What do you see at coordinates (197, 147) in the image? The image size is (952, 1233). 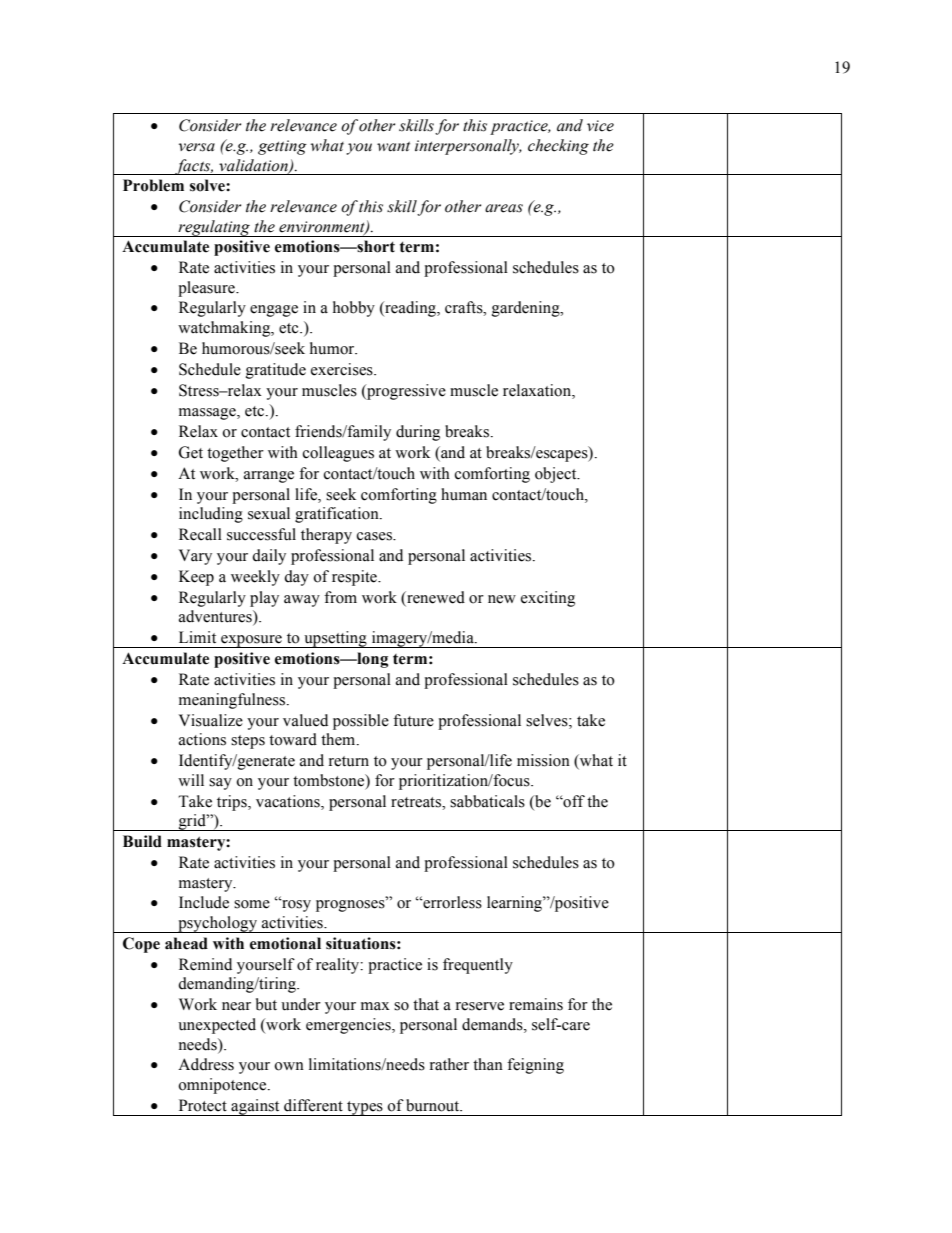 I see `versa` at bounding box center [197, 147].
